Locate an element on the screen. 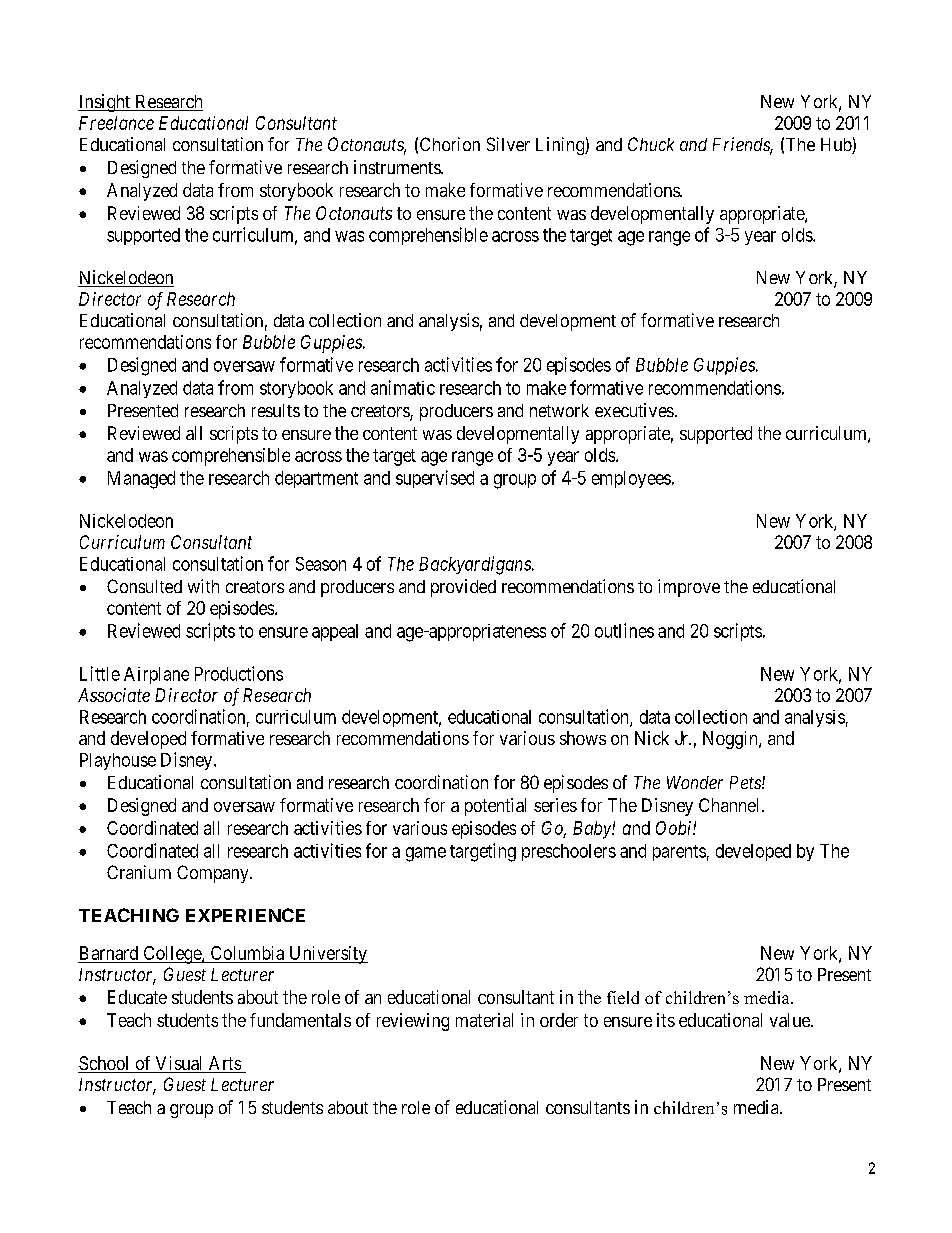 This screenshot has width=952, height=1233. Silver is located at coordinates (508, 144).
